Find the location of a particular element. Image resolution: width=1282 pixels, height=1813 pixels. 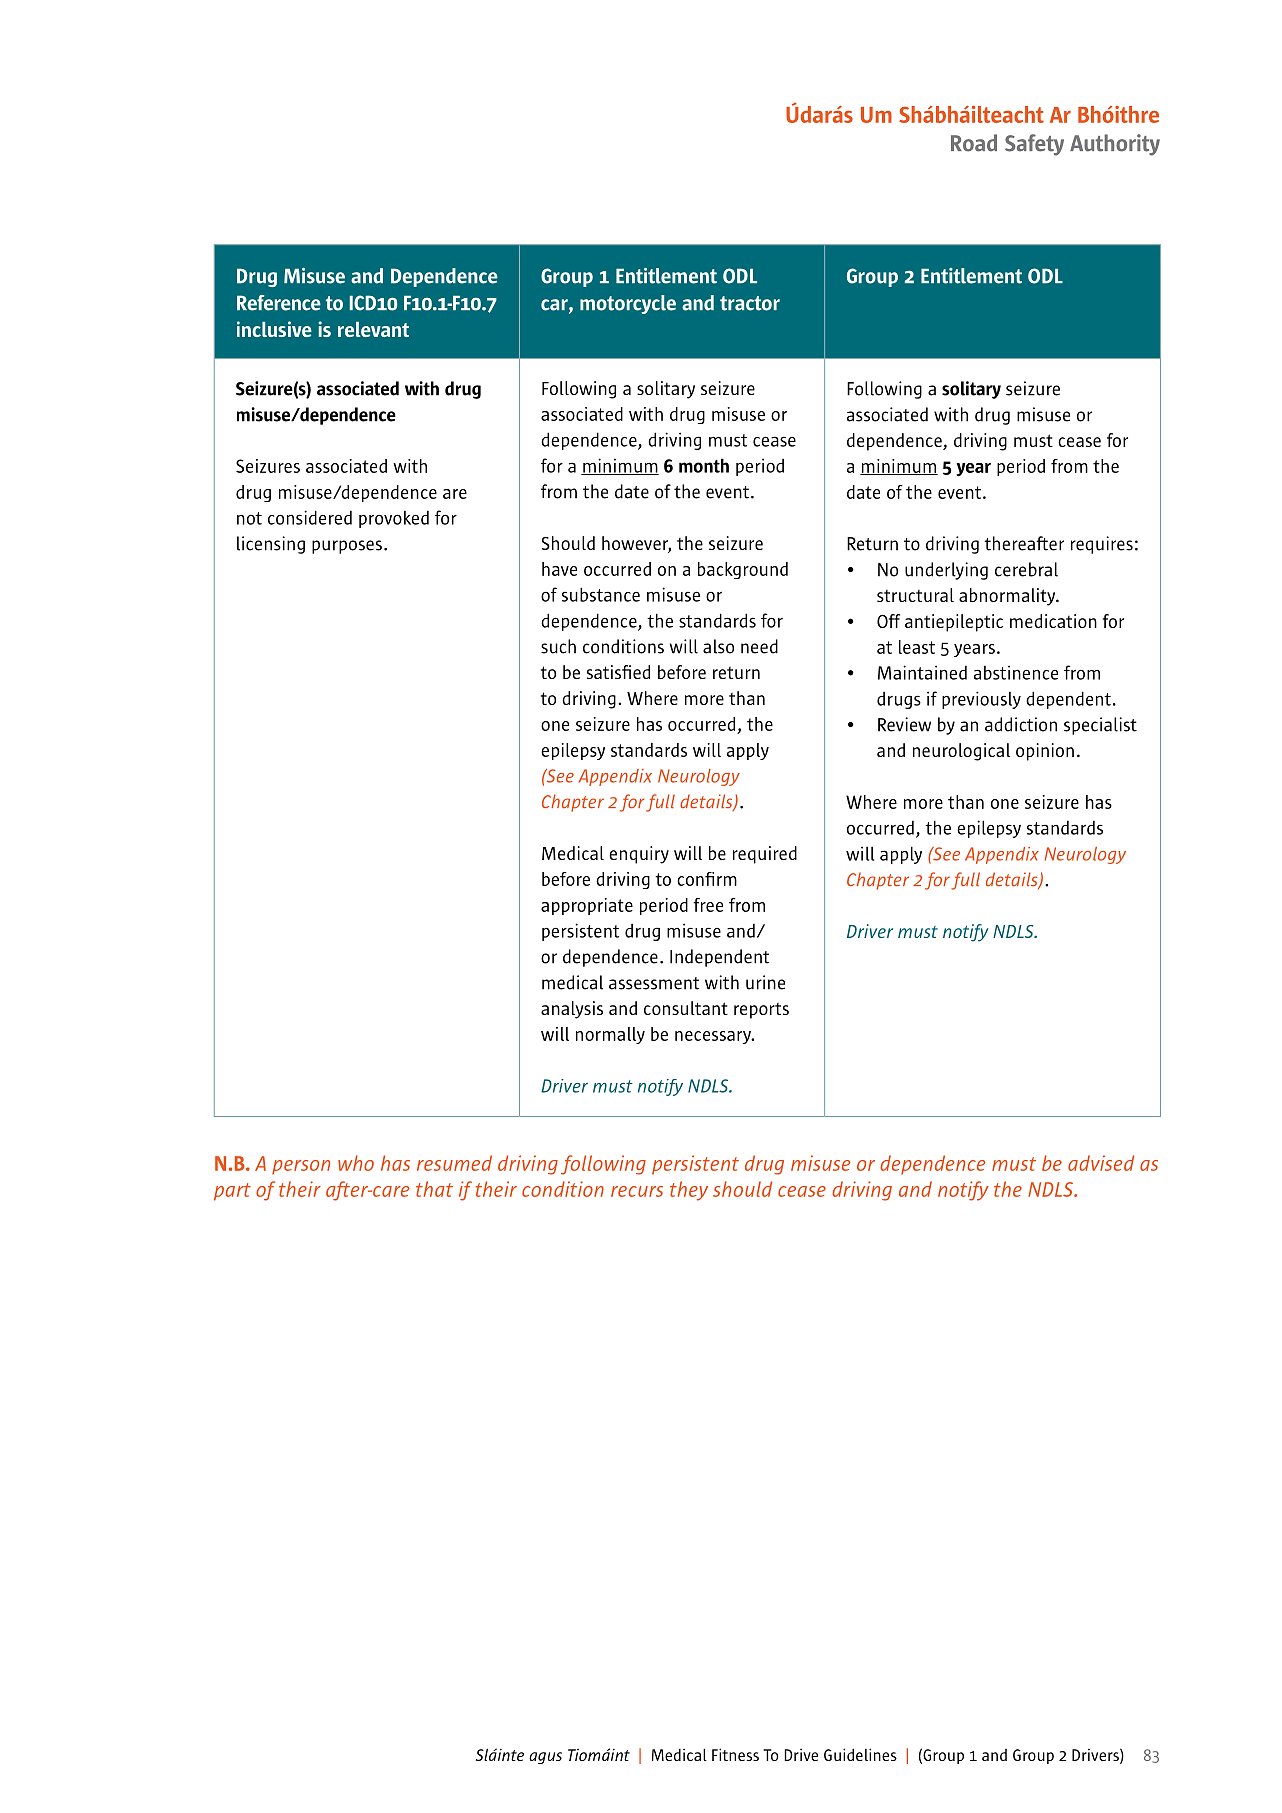

Guidelines is located at coordinates (860, 1754).
